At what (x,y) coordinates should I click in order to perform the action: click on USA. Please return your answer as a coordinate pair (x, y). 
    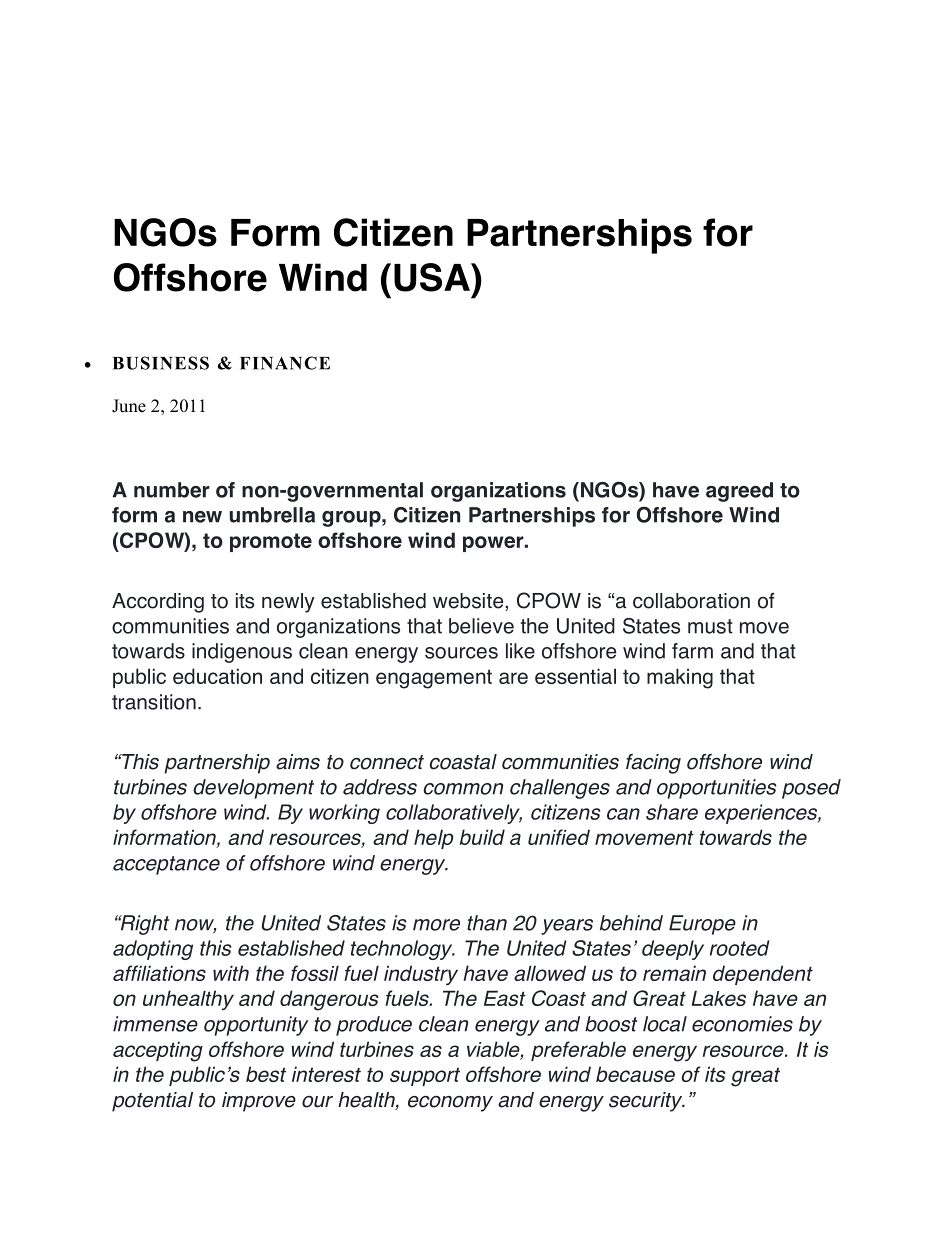
    Looking at the image, I should click on (433, 277).
